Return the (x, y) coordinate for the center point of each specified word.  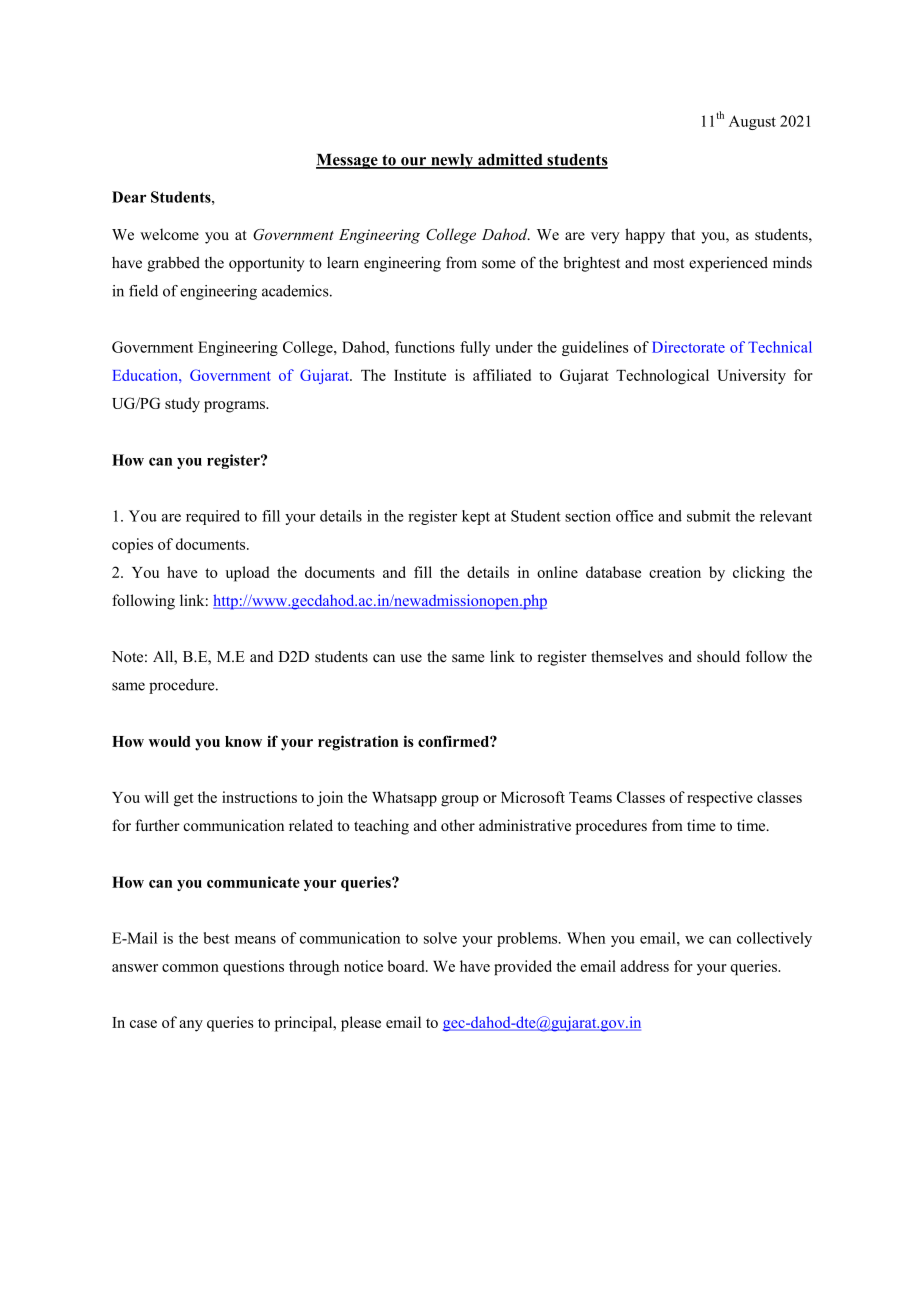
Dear (129, 197)
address (645, 966)
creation (675, 572)
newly (452, 161)
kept (476, 517)
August (752, 122)
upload (247, 574)
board (407, 966)
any (191, 1026)
